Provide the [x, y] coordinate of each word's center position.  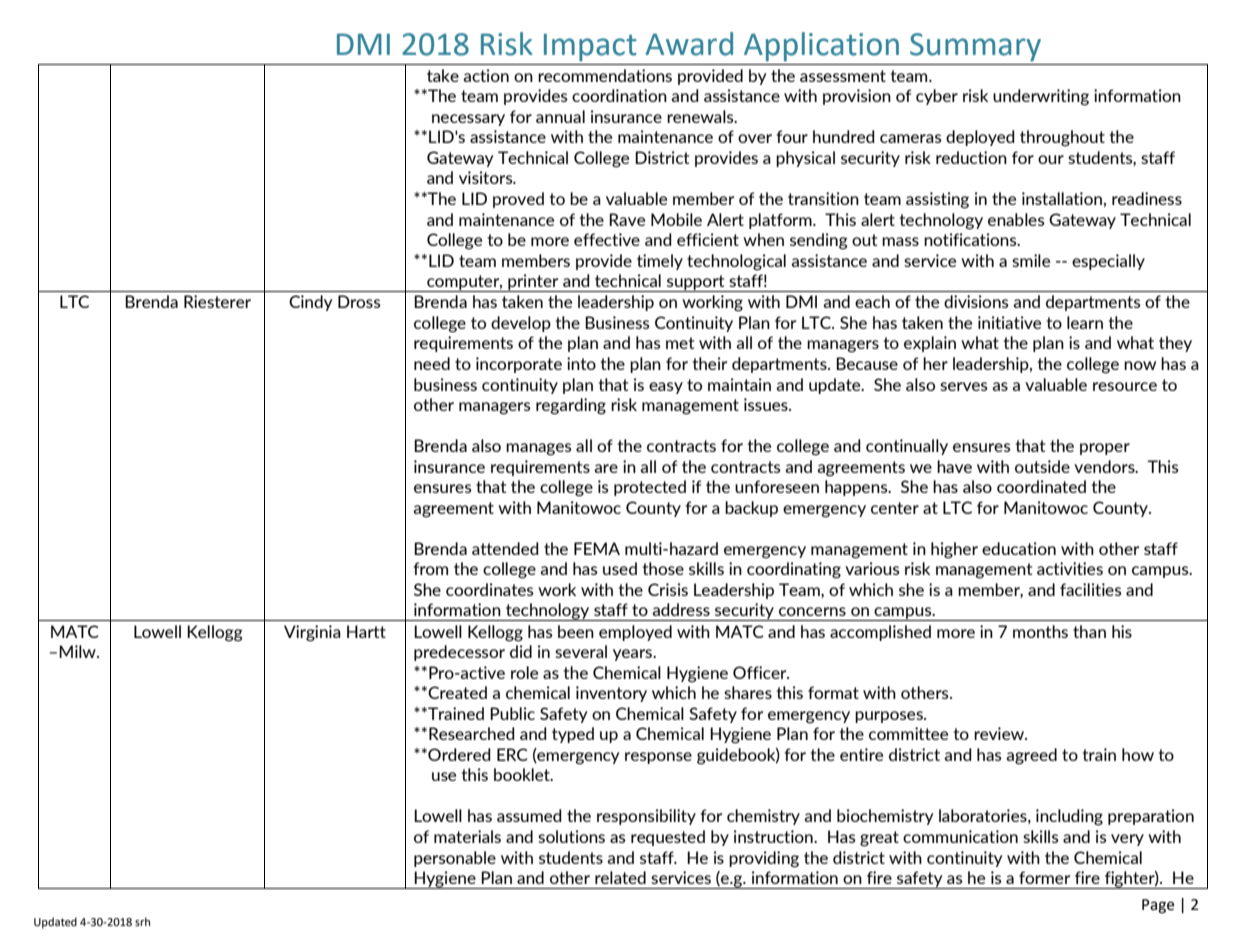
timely [660, 262]
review [1000, 733]
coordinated [1041, 486]
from [430, 568]
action [486, 75]
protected [650, 488]
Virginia [312, 633]
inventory [611, 694]
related [620, 877]
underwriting [1041, 97]
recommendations [605, 75]
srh [142, 921]
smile [1031, 260]
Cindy [311, 303]
